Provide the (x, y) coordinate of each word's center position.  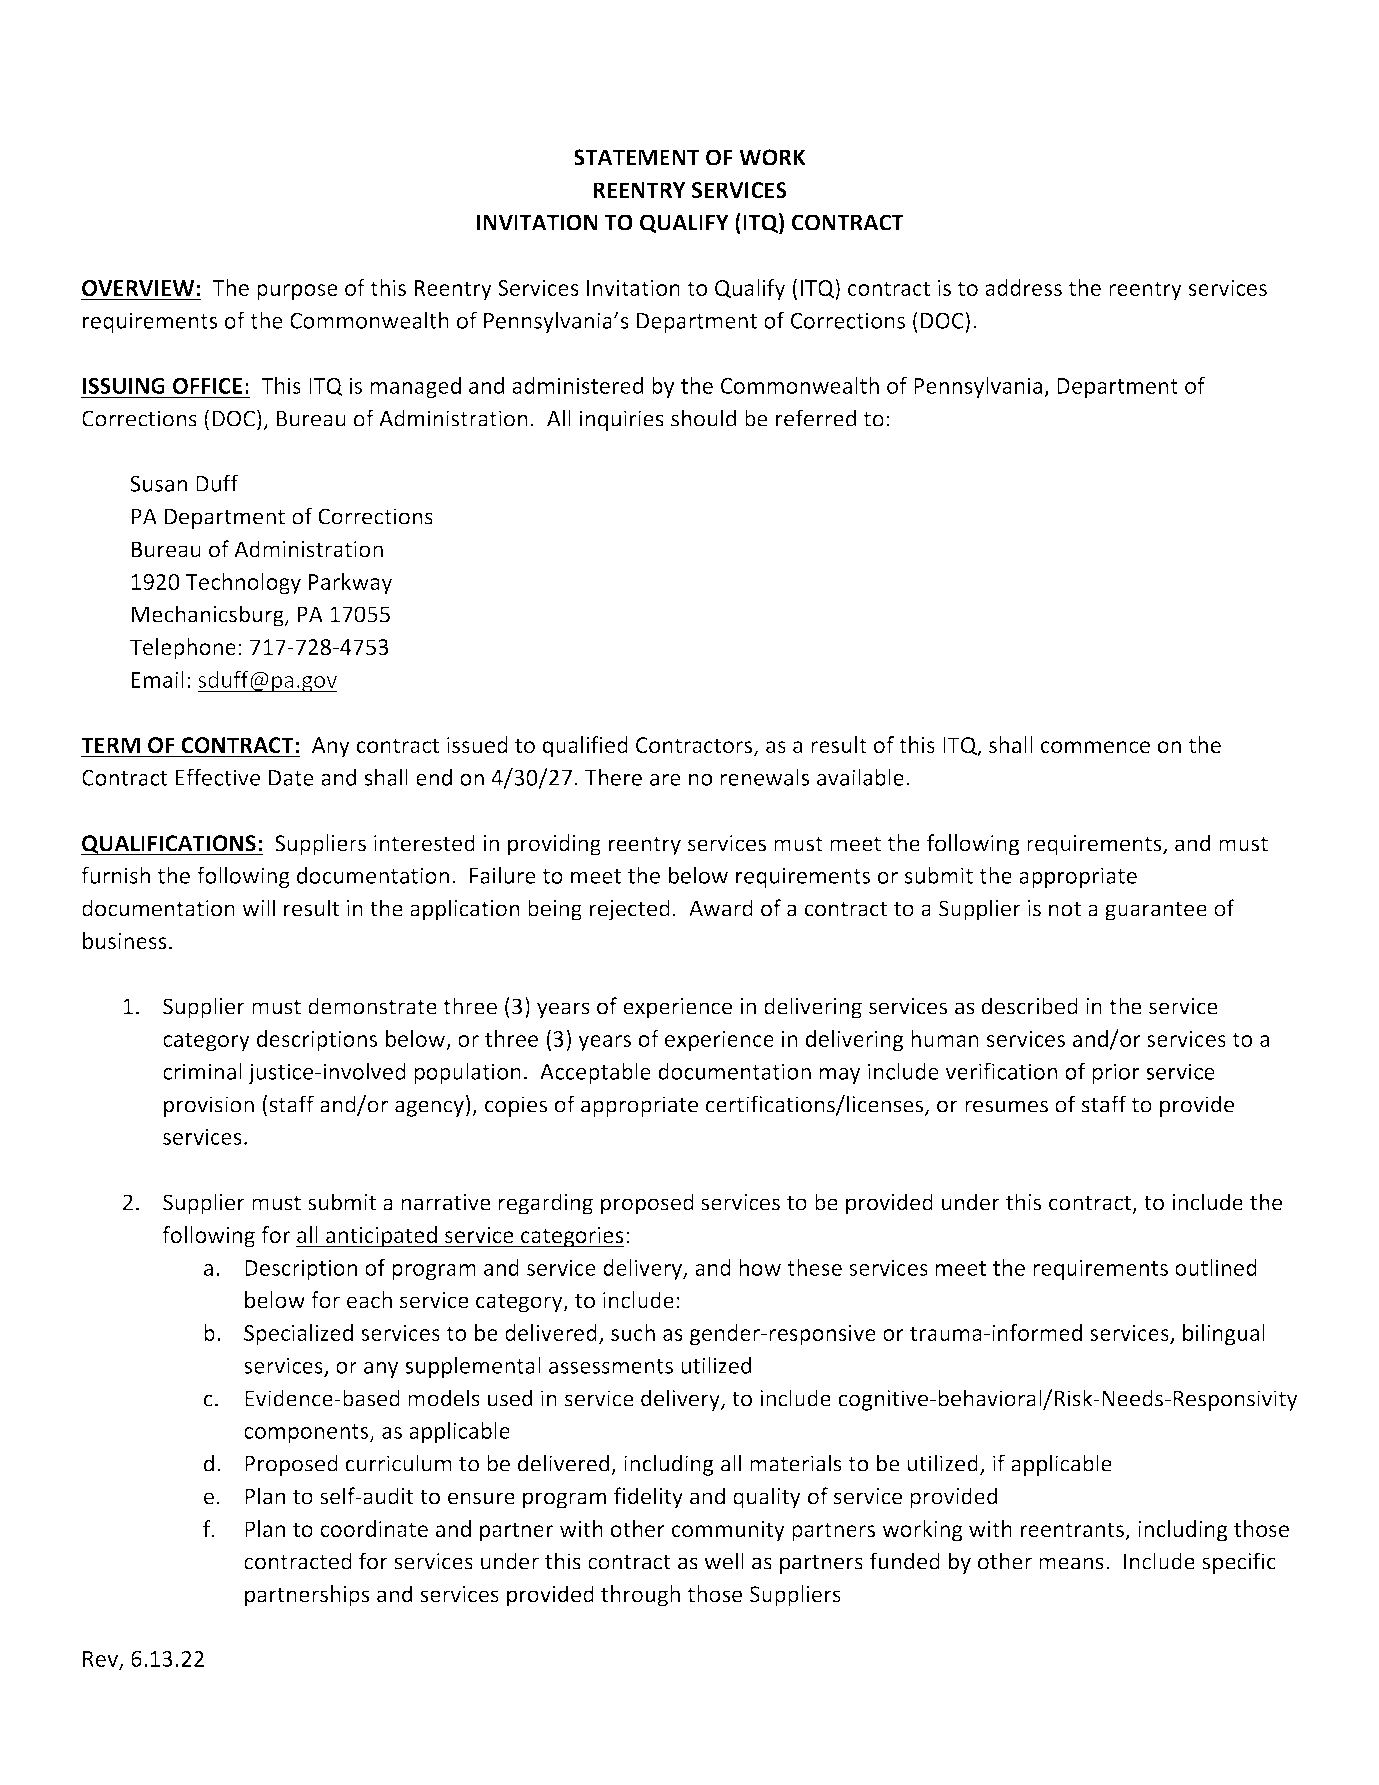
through (640, 1596)
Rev (101, 1660)
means (1071, 1563)
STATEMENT (636, 157)
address (1023, 287)
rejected (630, 910)
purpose (297, 292)
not (1065, 909)
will (258, 908)
